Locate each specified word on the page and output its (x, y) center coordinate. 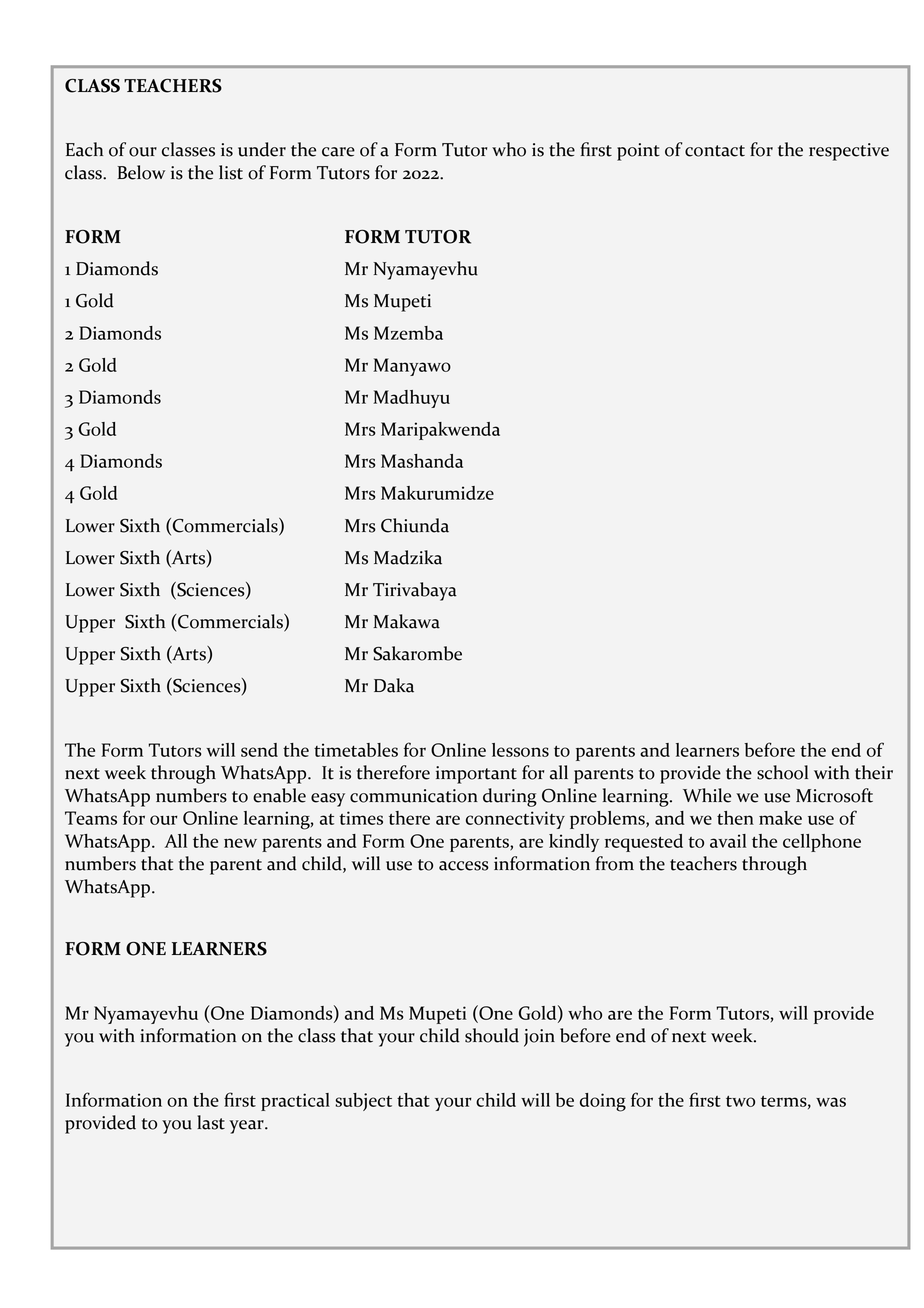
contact (715, 151)
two (740, 1101)
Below (141, 172)
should (492, 1035)
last (211, 1122)
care (338, 152)
